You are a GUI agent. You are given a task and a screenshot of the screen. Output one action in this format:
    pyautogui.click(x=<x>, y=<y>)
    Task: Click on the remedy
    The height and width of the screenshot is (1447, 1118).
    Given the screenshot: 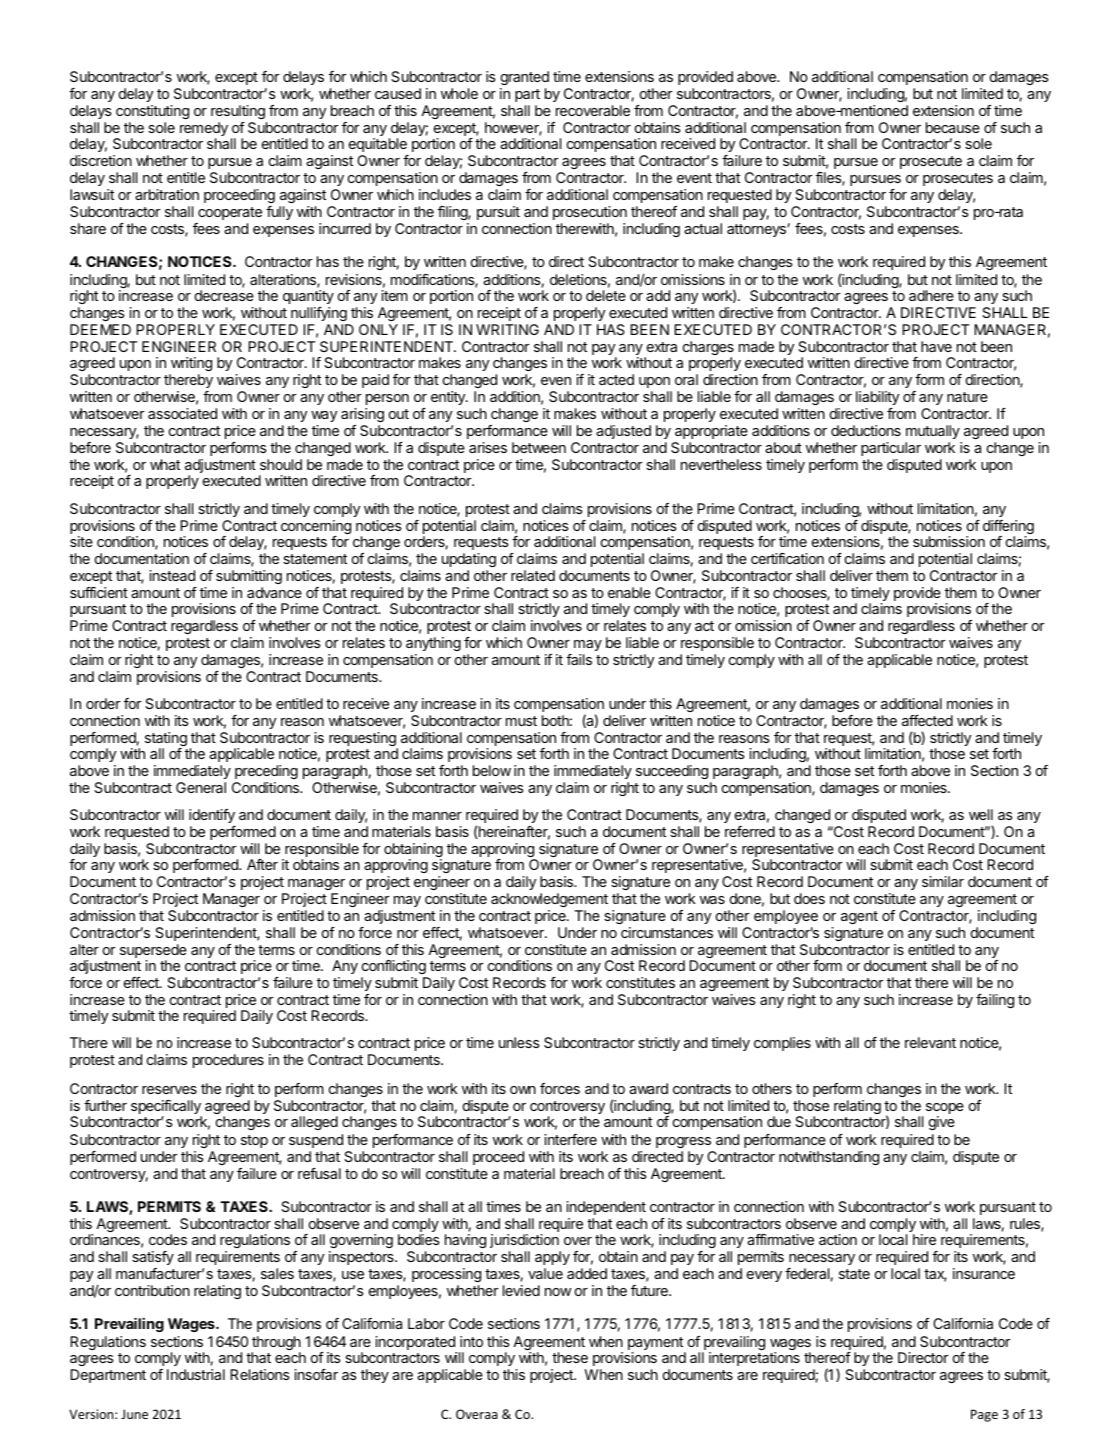 What is the action you would take?
    pyautogui.click(x=204, y=130)
